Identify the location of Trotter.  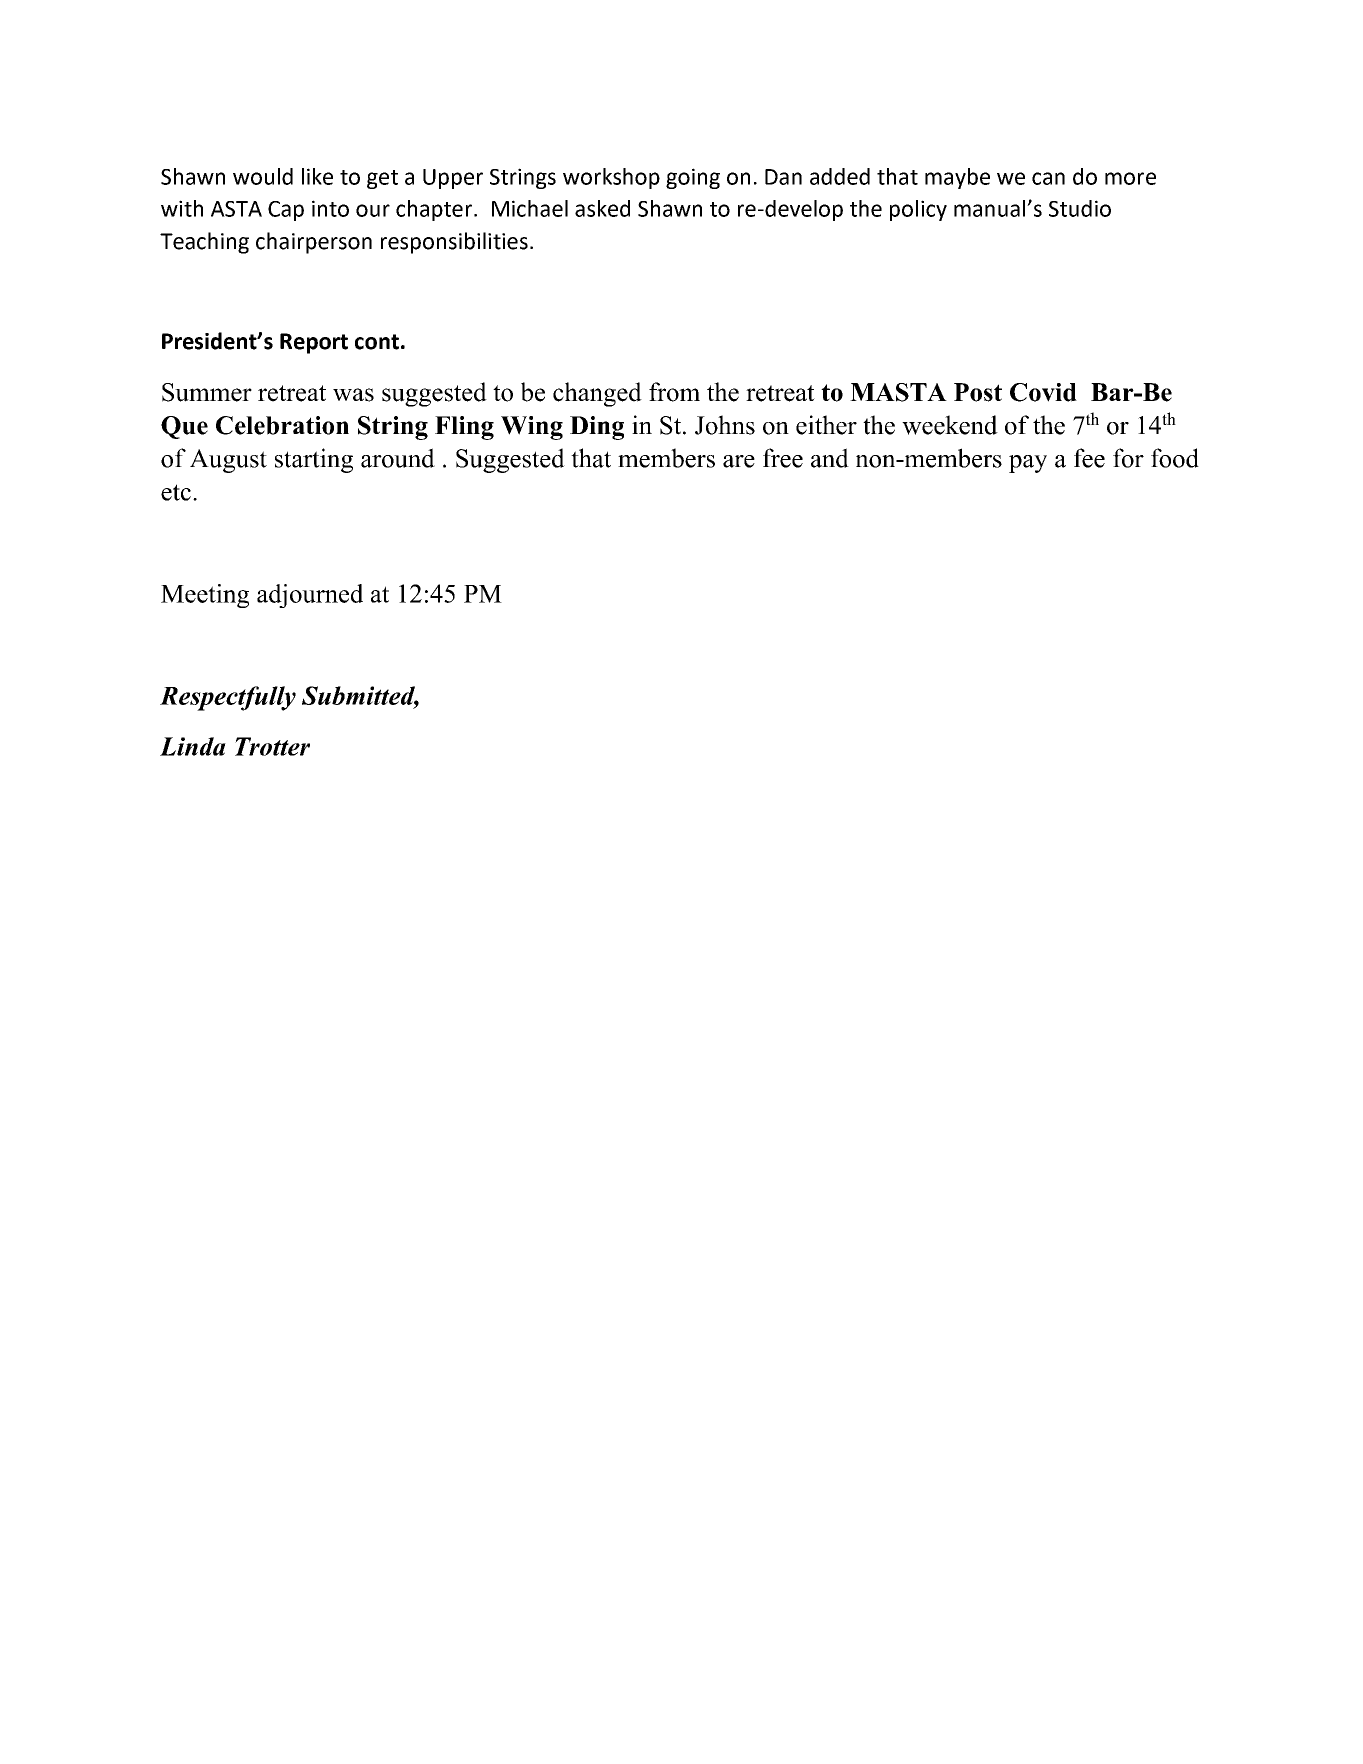
(272, 746).
